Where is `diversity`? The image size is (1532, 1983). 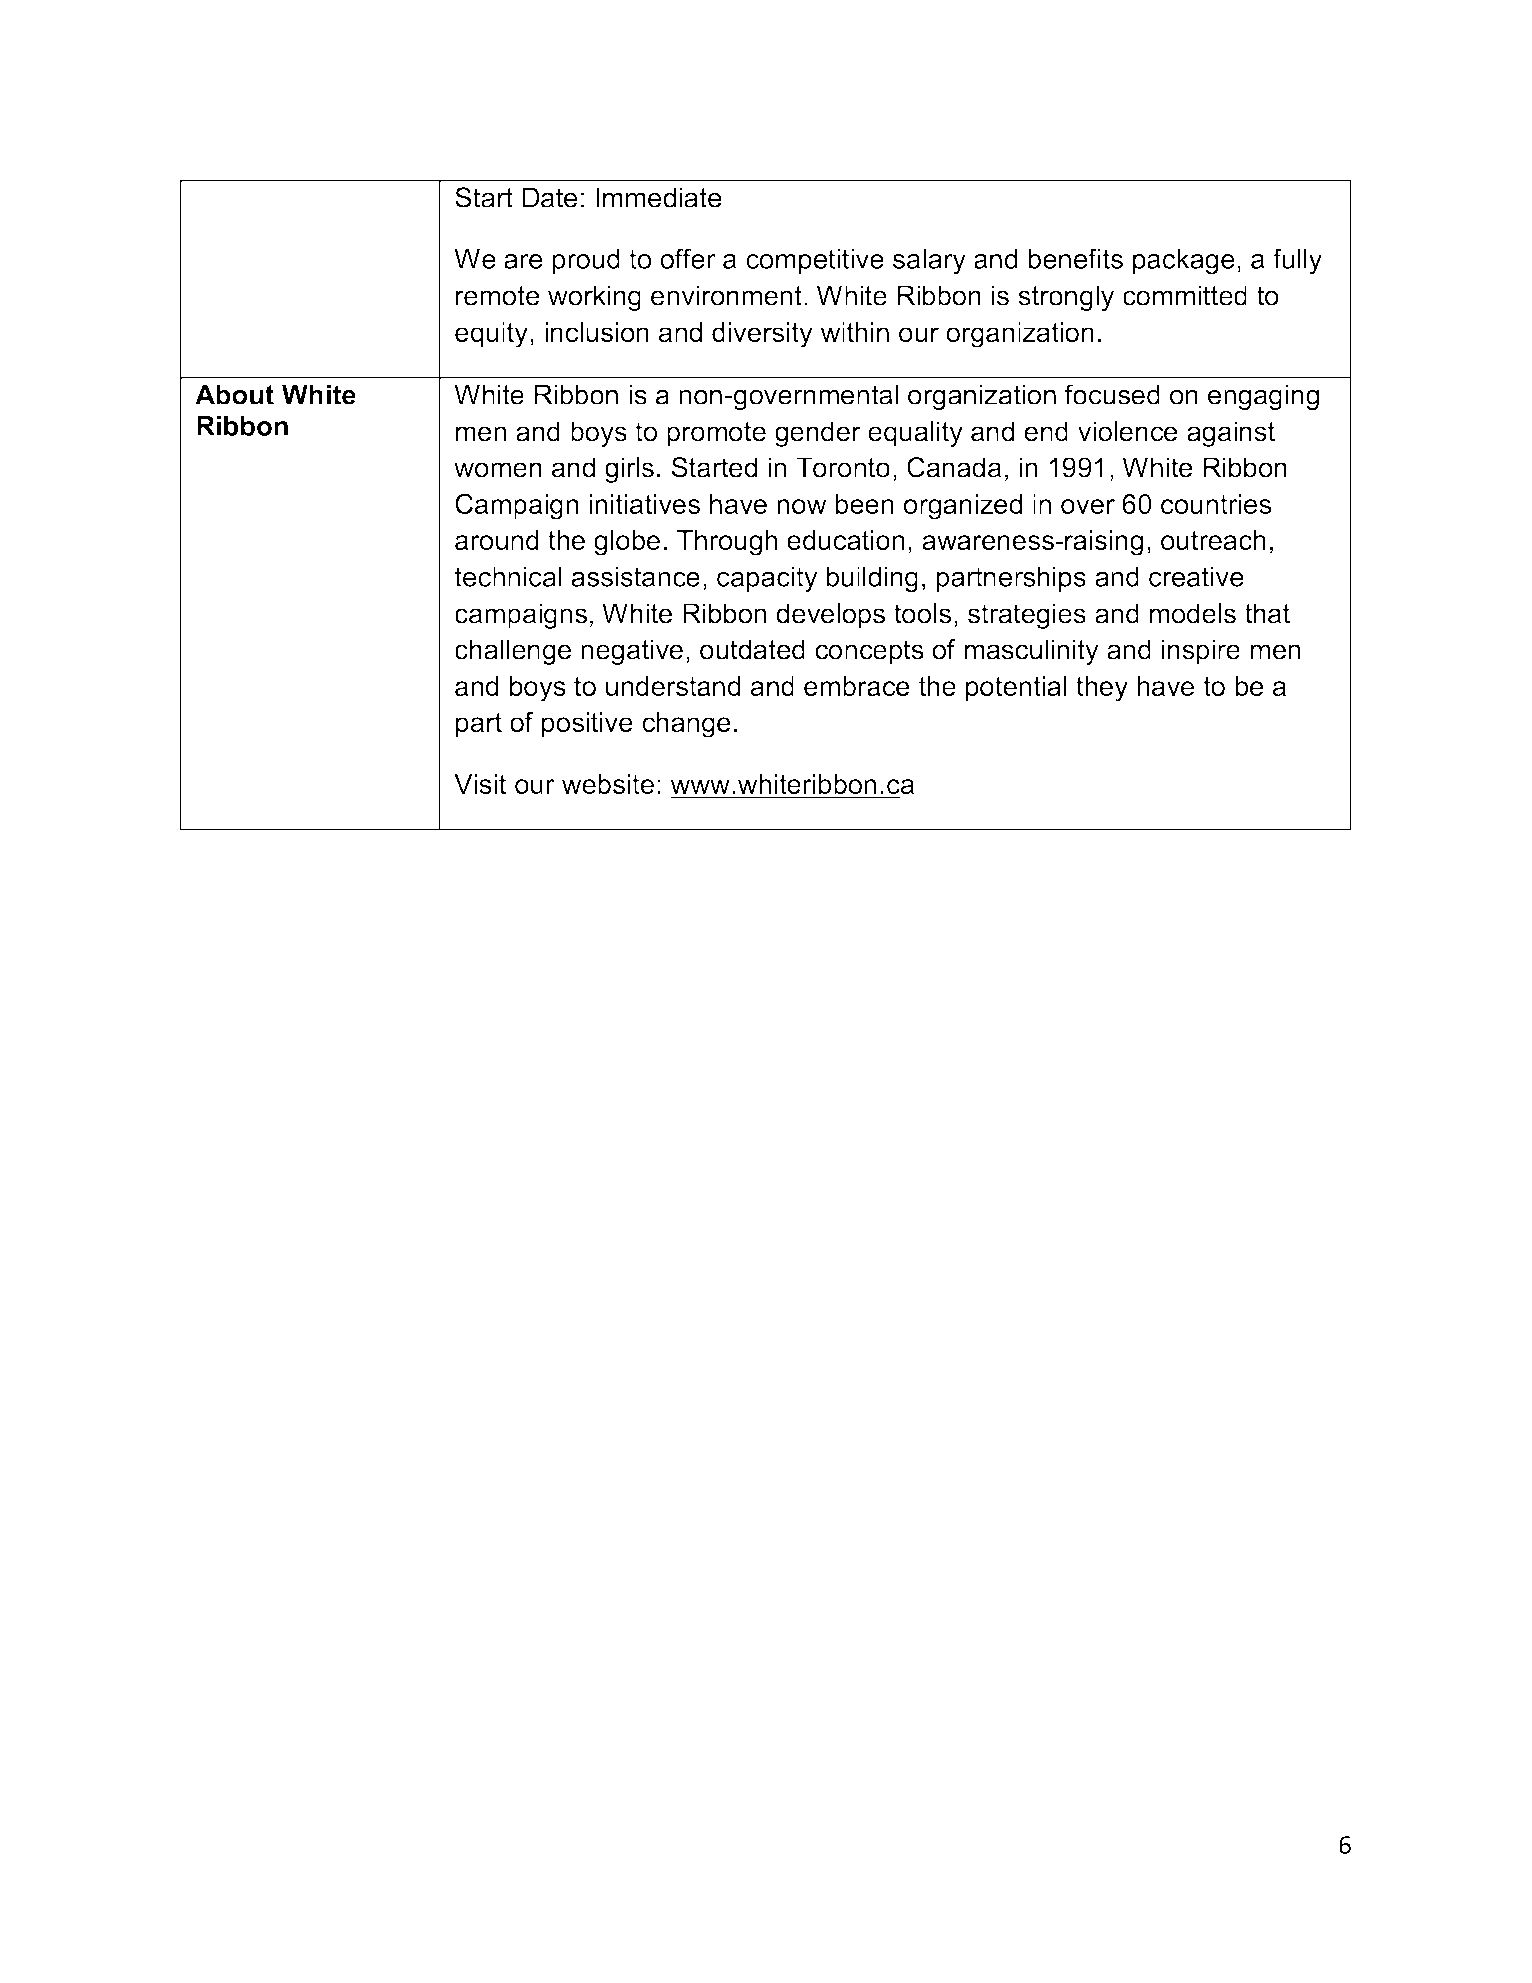 diversity is located at coordinates (762, 335).
